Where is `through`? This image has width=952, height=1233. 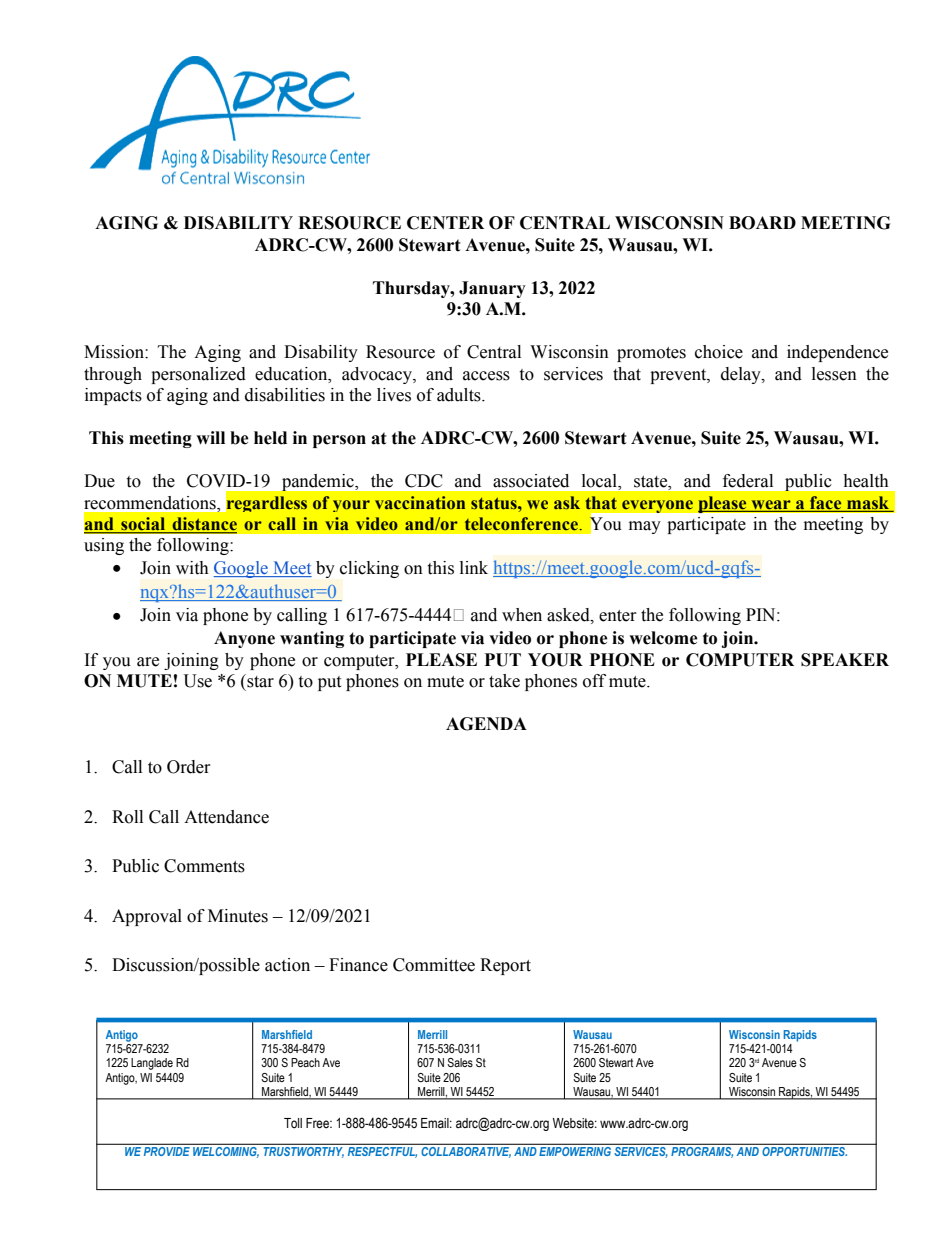 through is located at coordinates (113, 375).
